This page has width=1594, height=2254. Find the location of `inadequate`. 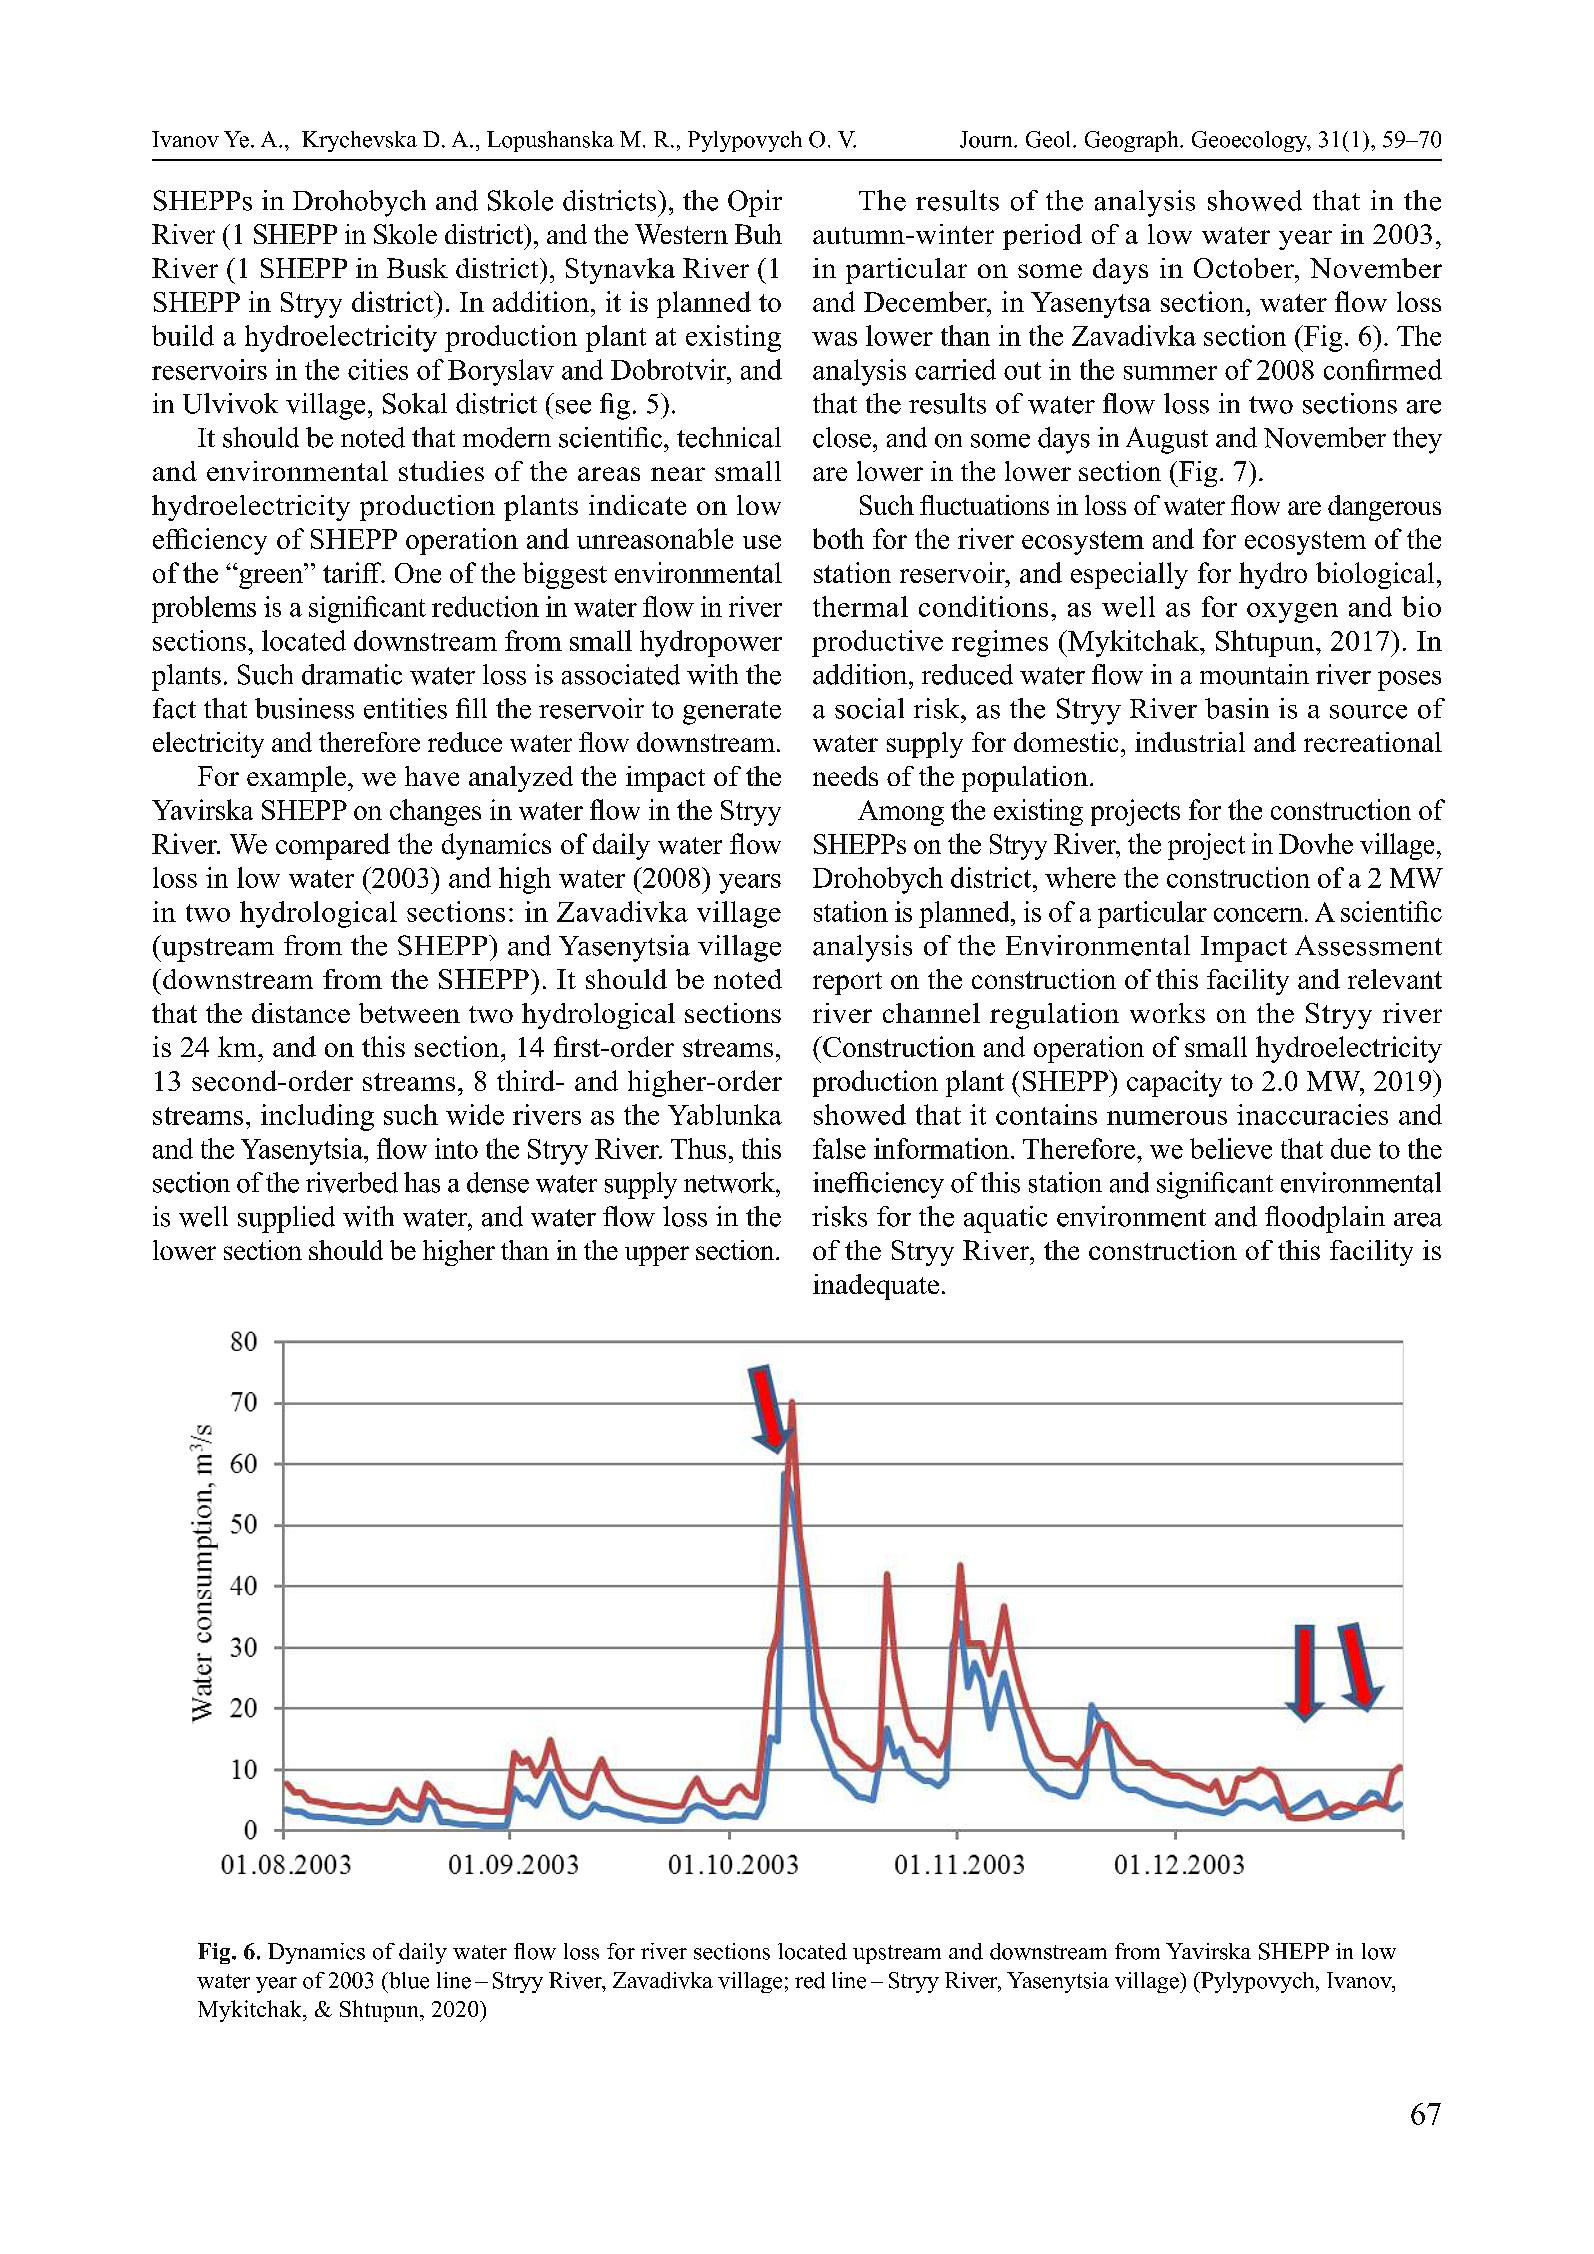

inadequate is located at coordinates (876, 1287).
